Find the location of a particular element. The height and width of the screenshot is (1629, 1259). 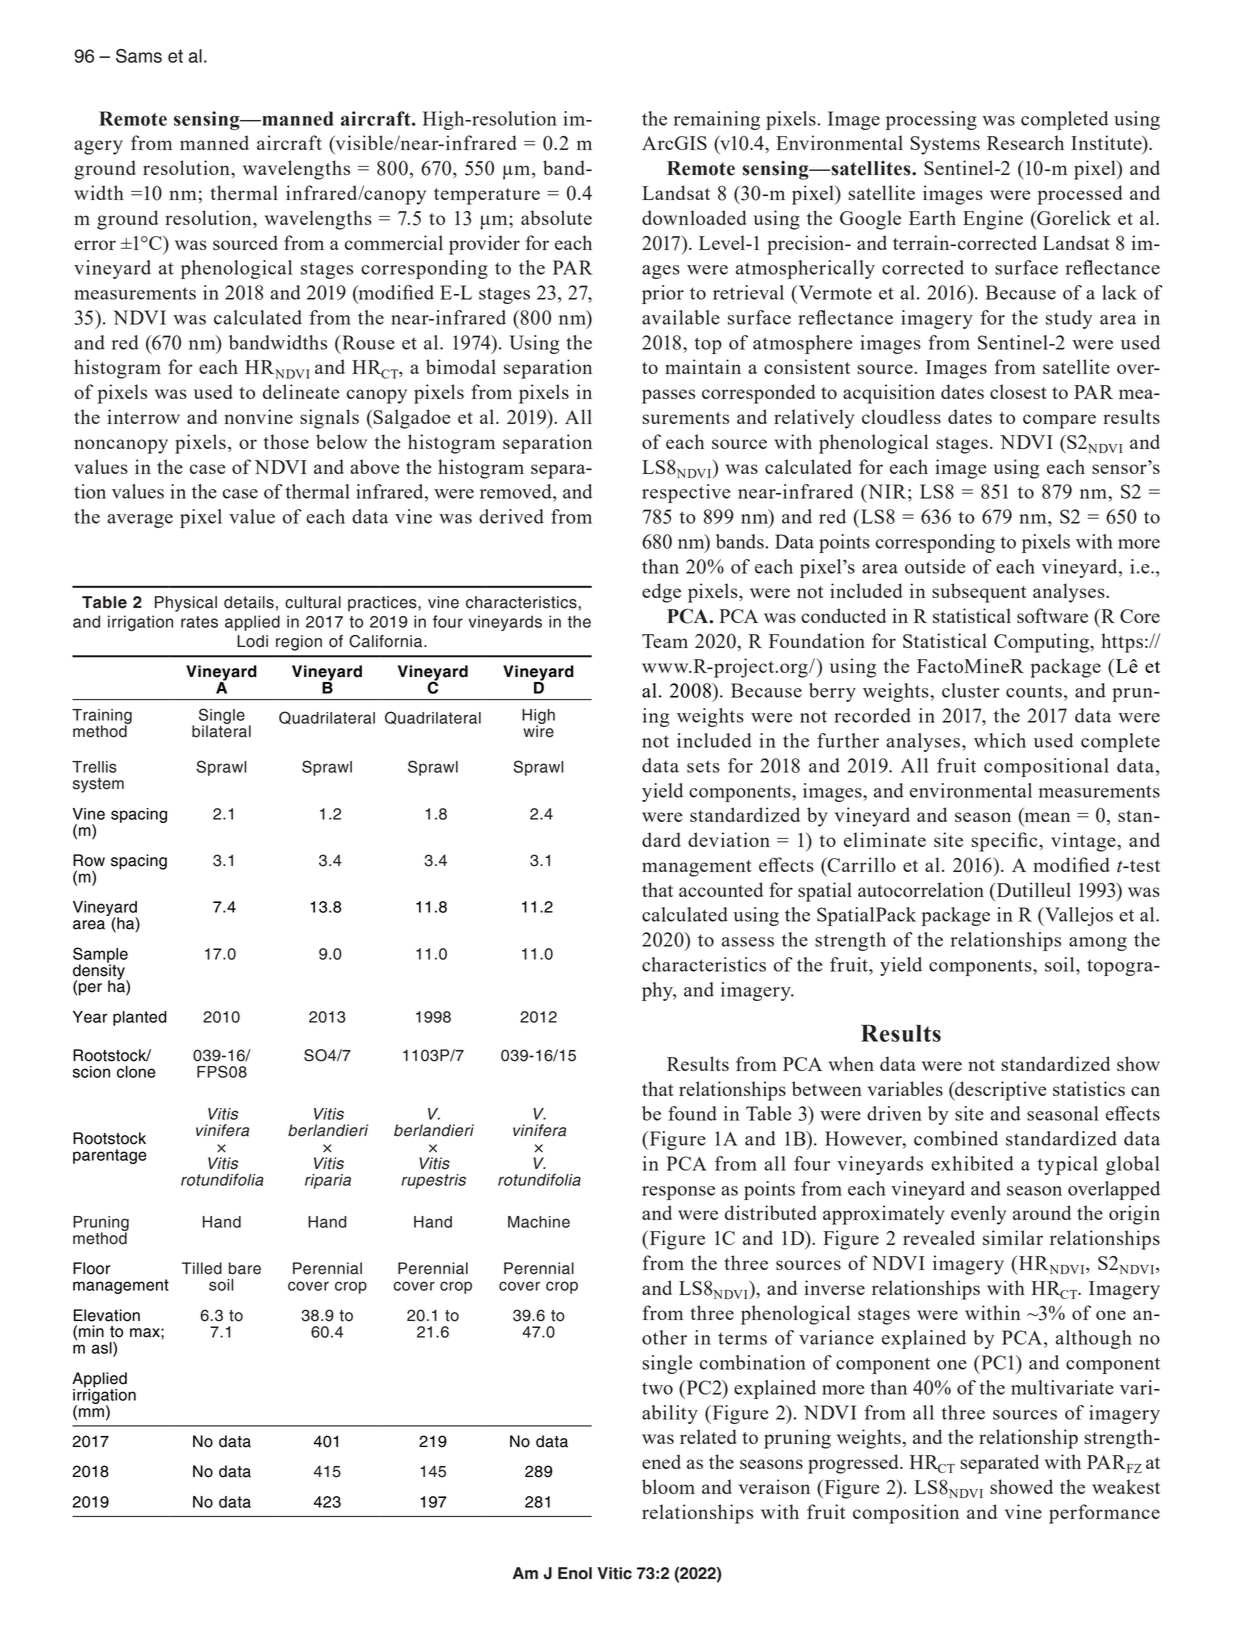

Computing is located at coordinates (1043, 643).
